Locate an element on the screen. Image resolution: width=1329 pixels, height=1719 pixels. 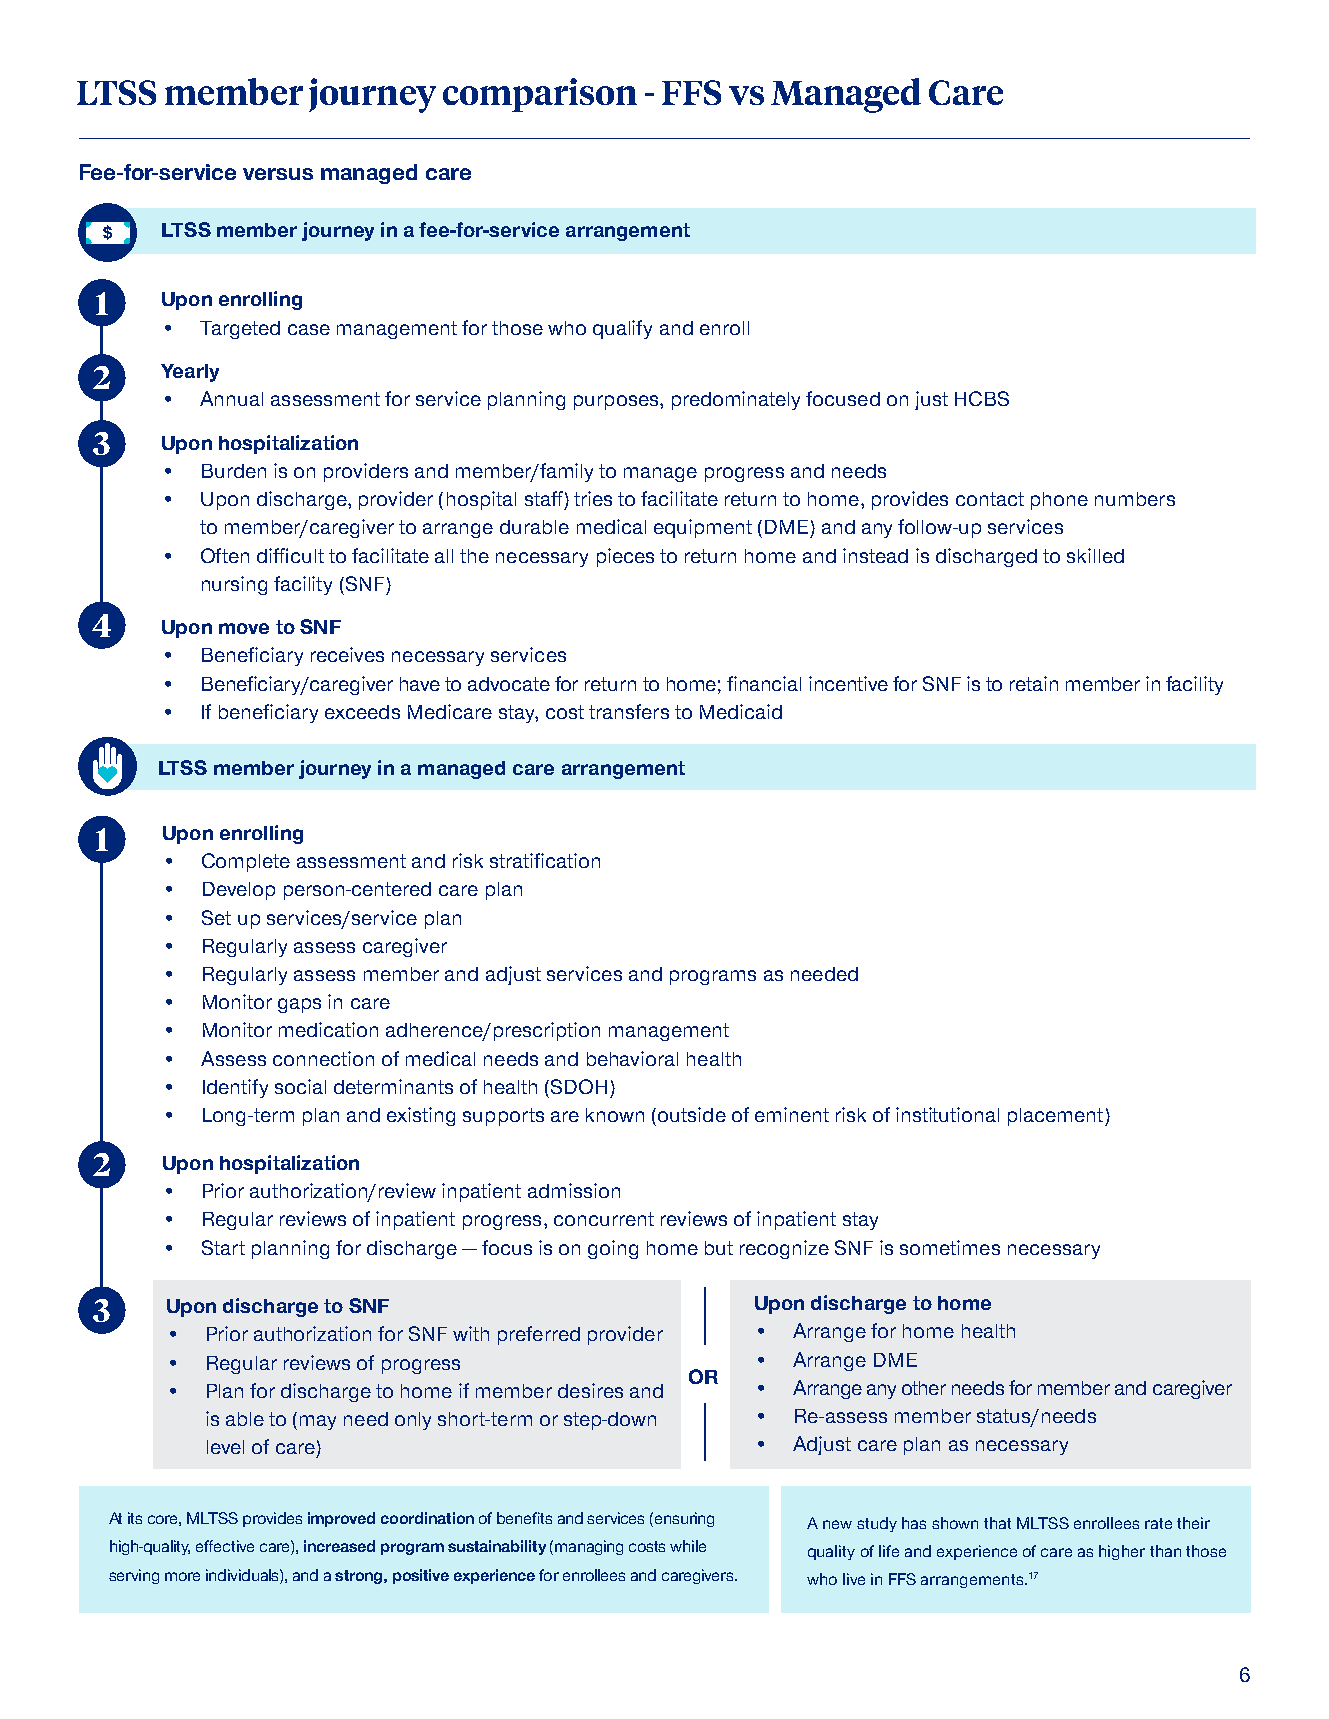
effective is located at coordinates (225, 1546).
